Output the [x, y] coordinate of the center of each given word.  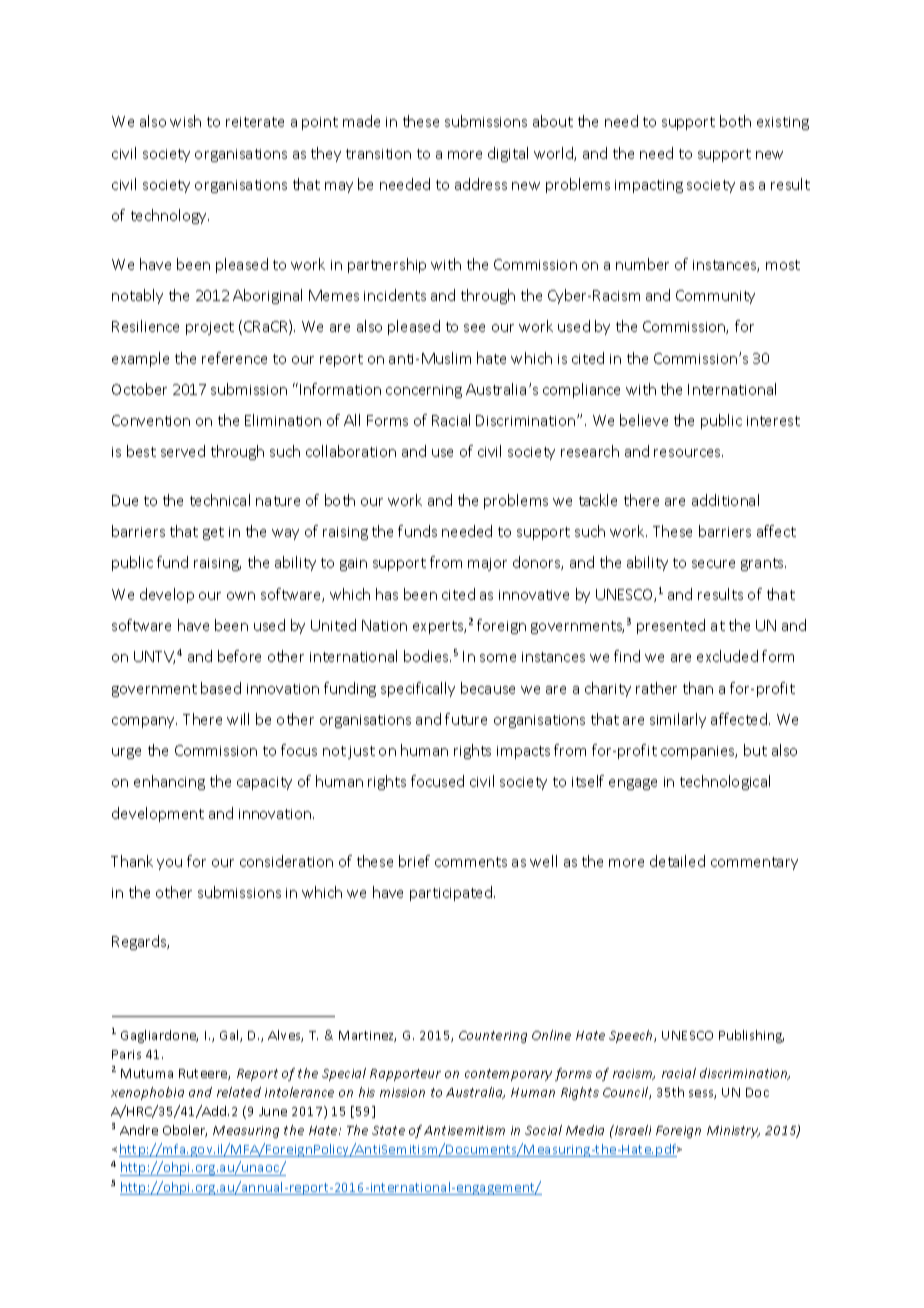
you [169, 864]
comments [471, 862]
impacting [649, 186]
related [239, 1092]
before [239, 656]
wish [185, 121]
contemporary [508, 1075]
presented [671, 626]
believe [644, 420]
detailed [677, 861]
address [481, 184]
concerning [424, 391]
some [498, 658]
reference [234, 358]
